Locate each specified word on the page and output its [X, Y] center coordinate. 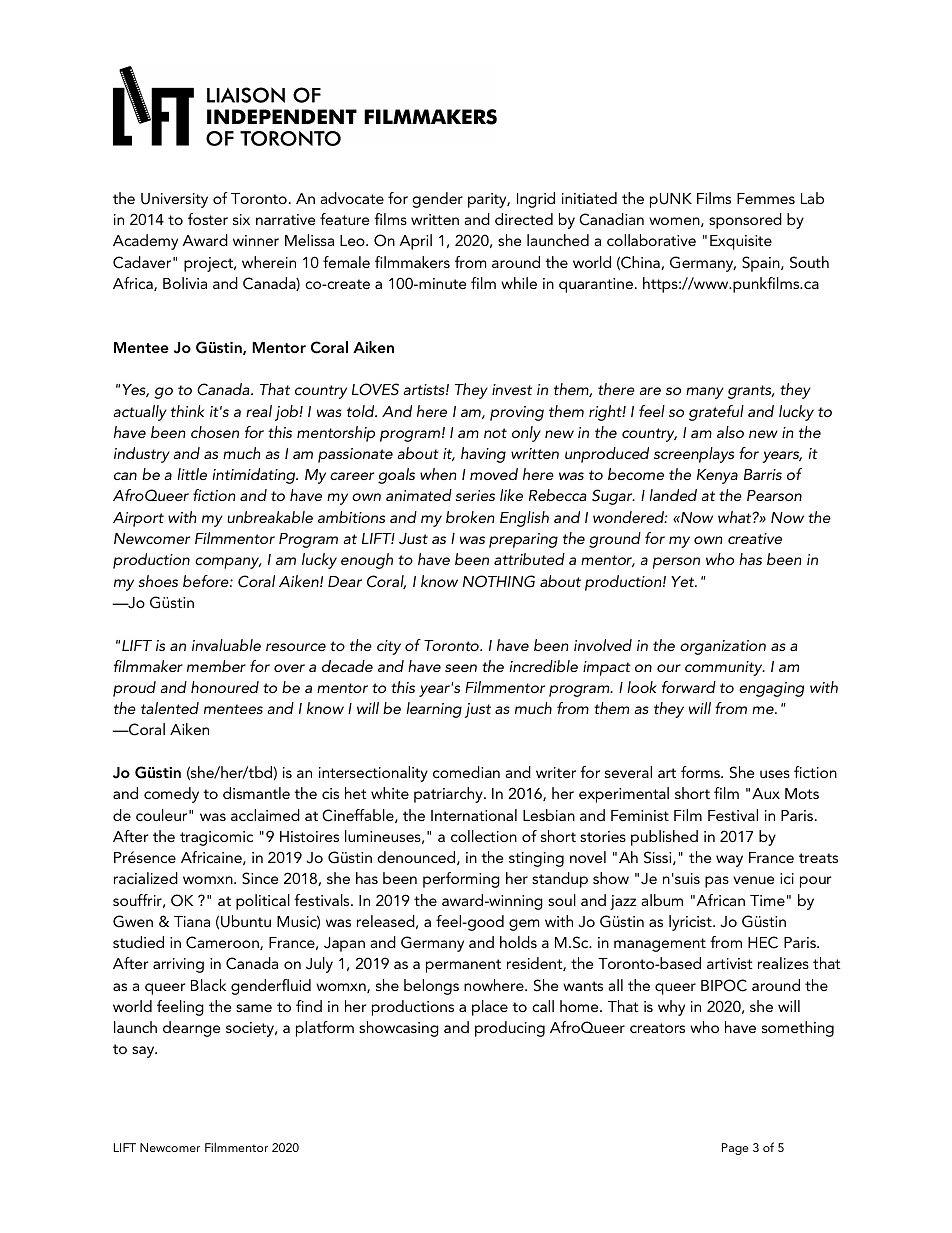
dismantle [256, 793]
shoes [158, 581]
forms [701, 772]
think [187, 411]
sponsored [745, 221]
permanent [463, 966]
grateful [716, 413]
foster [208, 219]
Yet [684, 581]
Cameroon [223, 943]
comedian [466, 772]
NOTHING [499, 581]
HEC [763, 942]
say [144, 1052]
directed [524, 219]
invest [512, 389]
